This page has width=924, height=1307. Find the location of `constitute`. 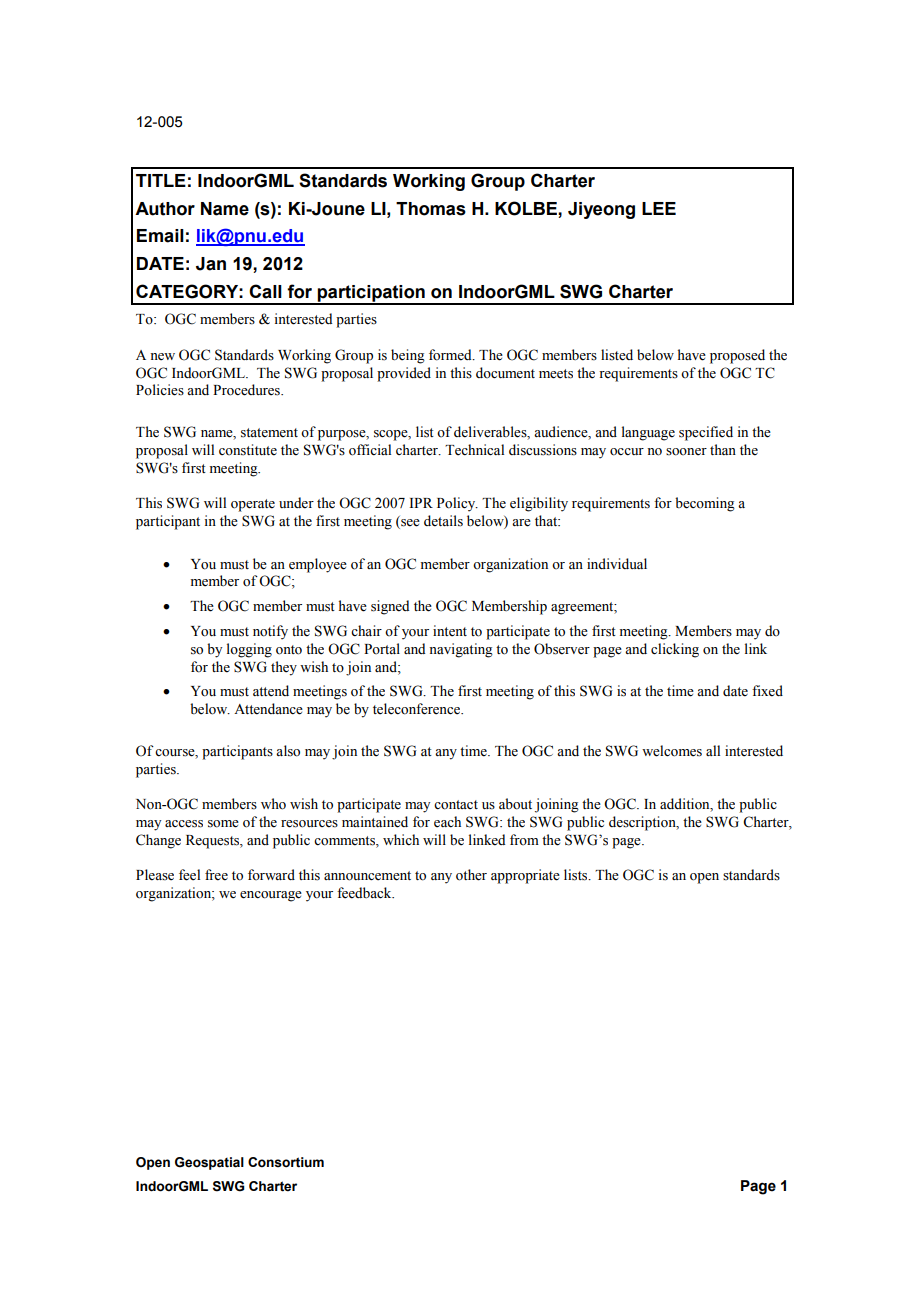

constitute is located at coordinates (248, 450).
